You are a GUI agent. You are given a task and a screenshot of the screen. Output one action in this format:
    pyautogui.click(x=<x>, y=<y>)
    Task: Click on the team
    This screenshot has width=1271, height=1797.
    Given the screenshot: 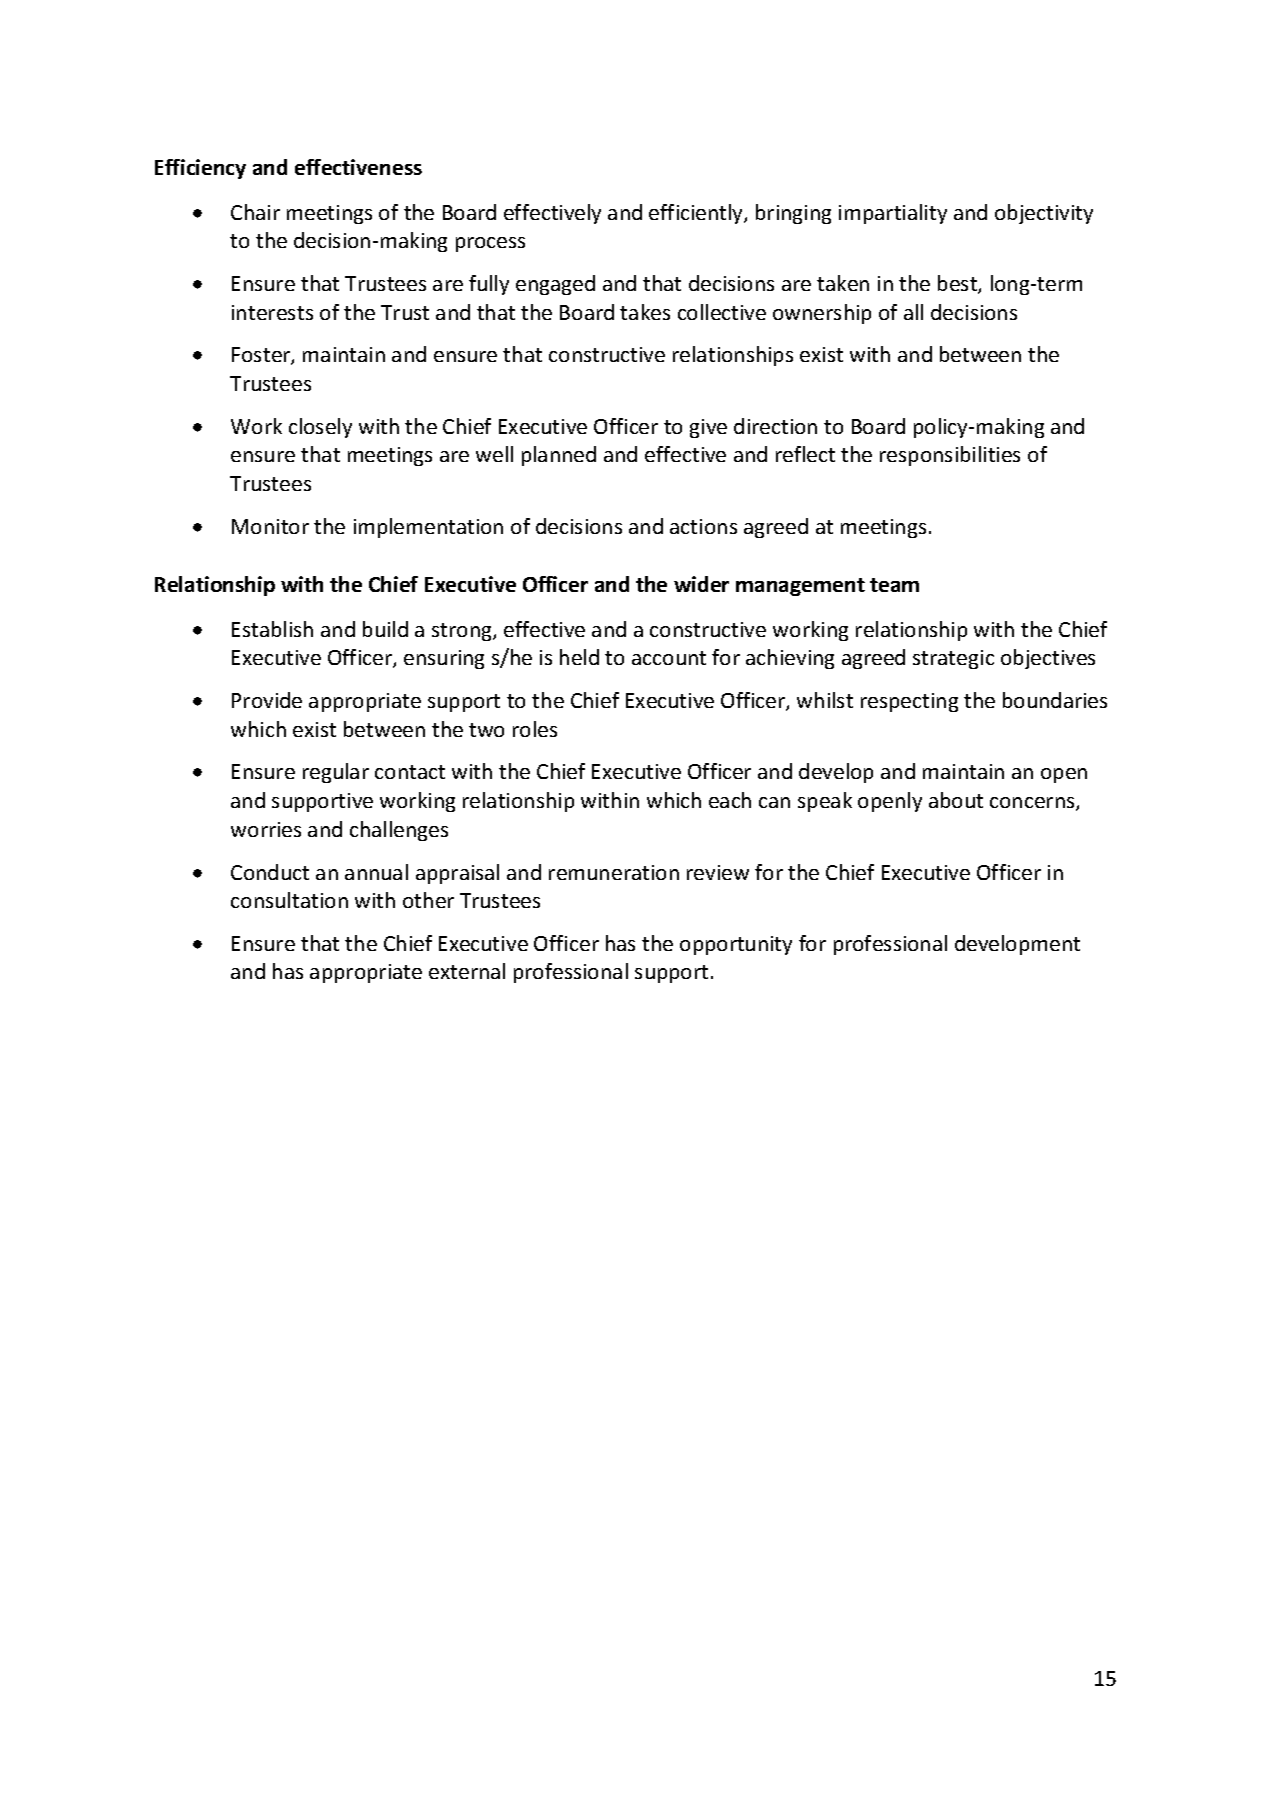 What is the action you would take?
    pyautogui.click(x=894, y=585)
